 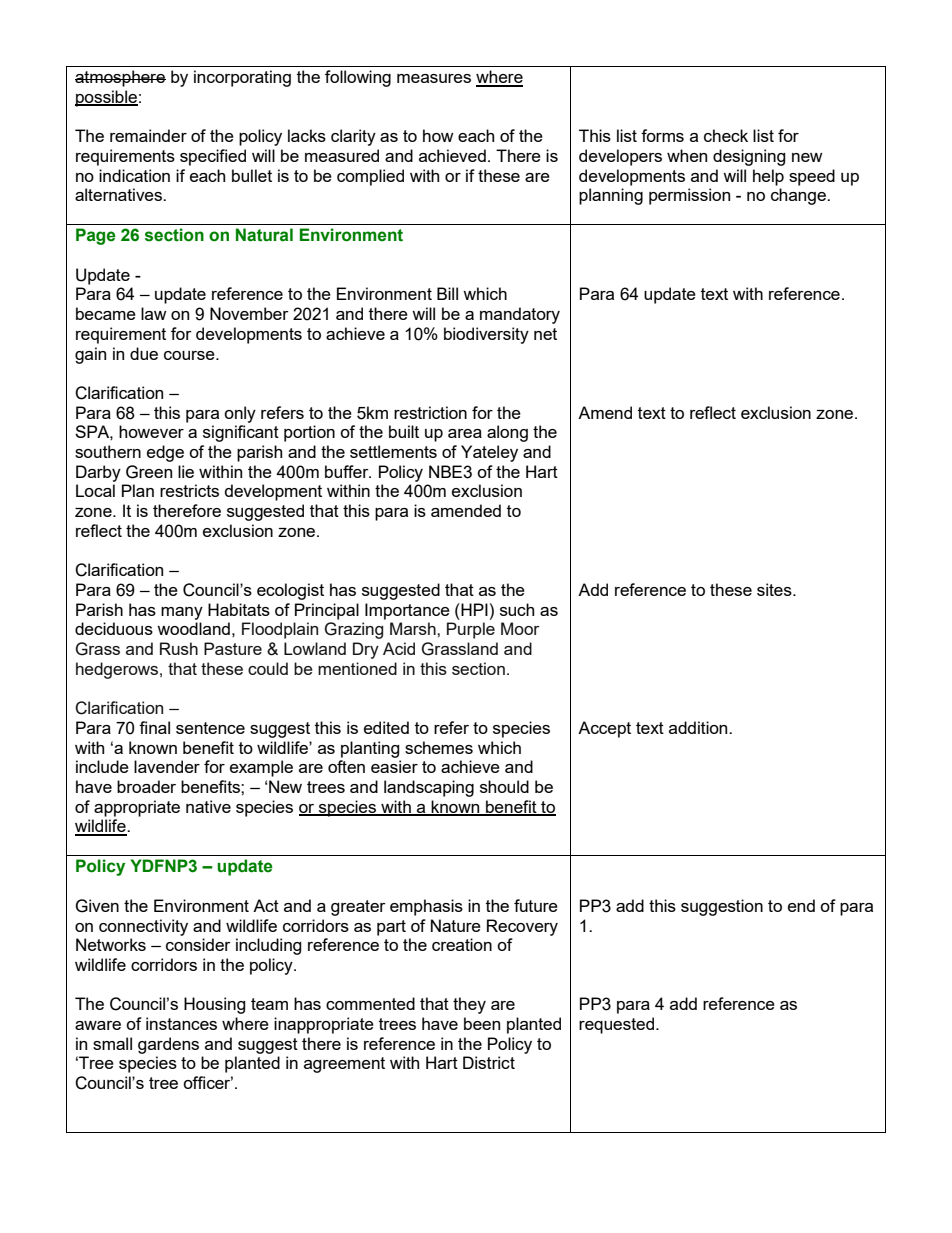 What do you see at coordinates (168, 1045) in the screenshot?
I see `gardens` at bounding box center [168, 1045].
